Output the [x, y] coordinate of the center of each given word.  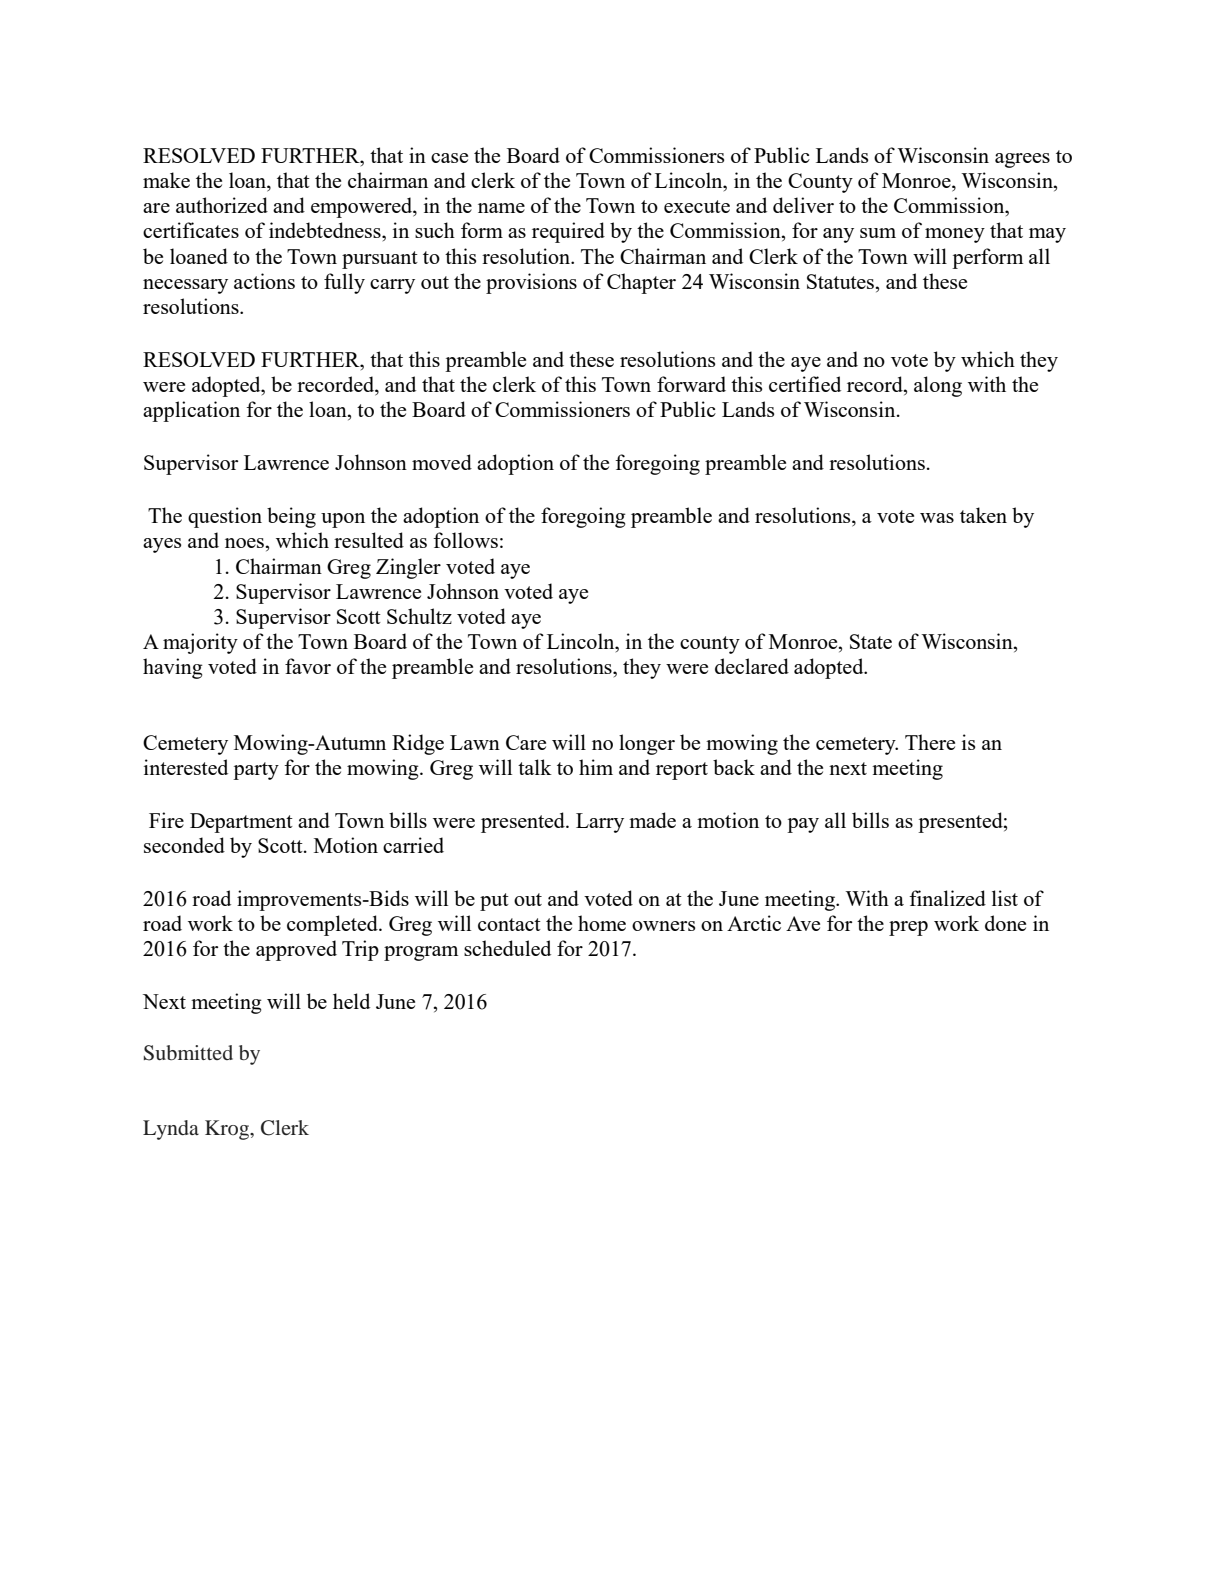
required [568, 232]
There [930, 742]
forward [691, 384]
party [256, 771]
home [602, 923]
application [191, 411]
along [938, 386]
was [937, 518]
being [291, 517]
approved [296, 950]
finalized [947, 898]
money [955, 235]
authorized [222, 205]
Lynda [171, 1130]
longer [647, 744]
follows [465, 540]
